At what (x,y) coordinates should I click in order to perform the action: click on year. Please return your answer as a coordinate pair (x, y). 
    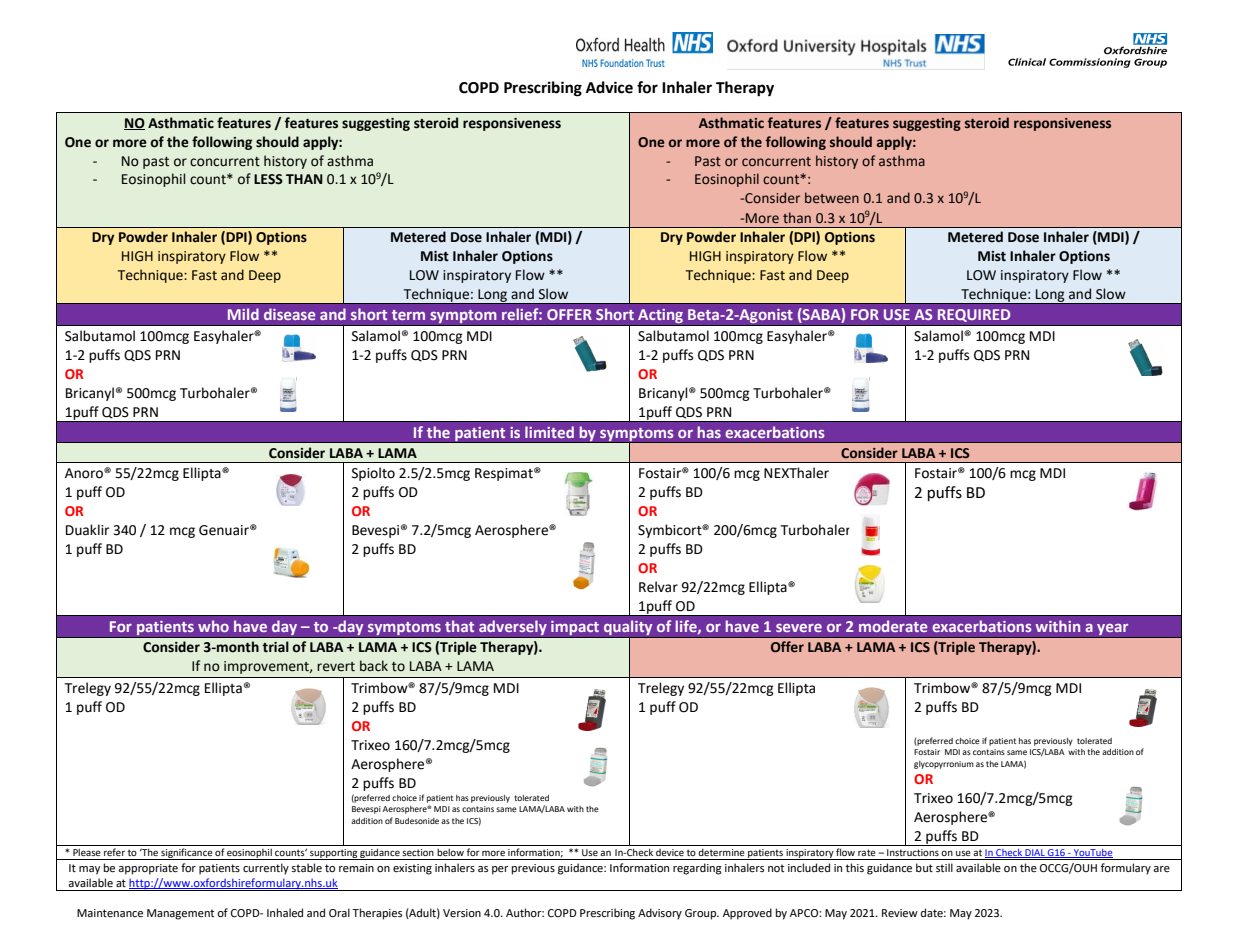
    Looking at the image, I should click on (1113, 631).
